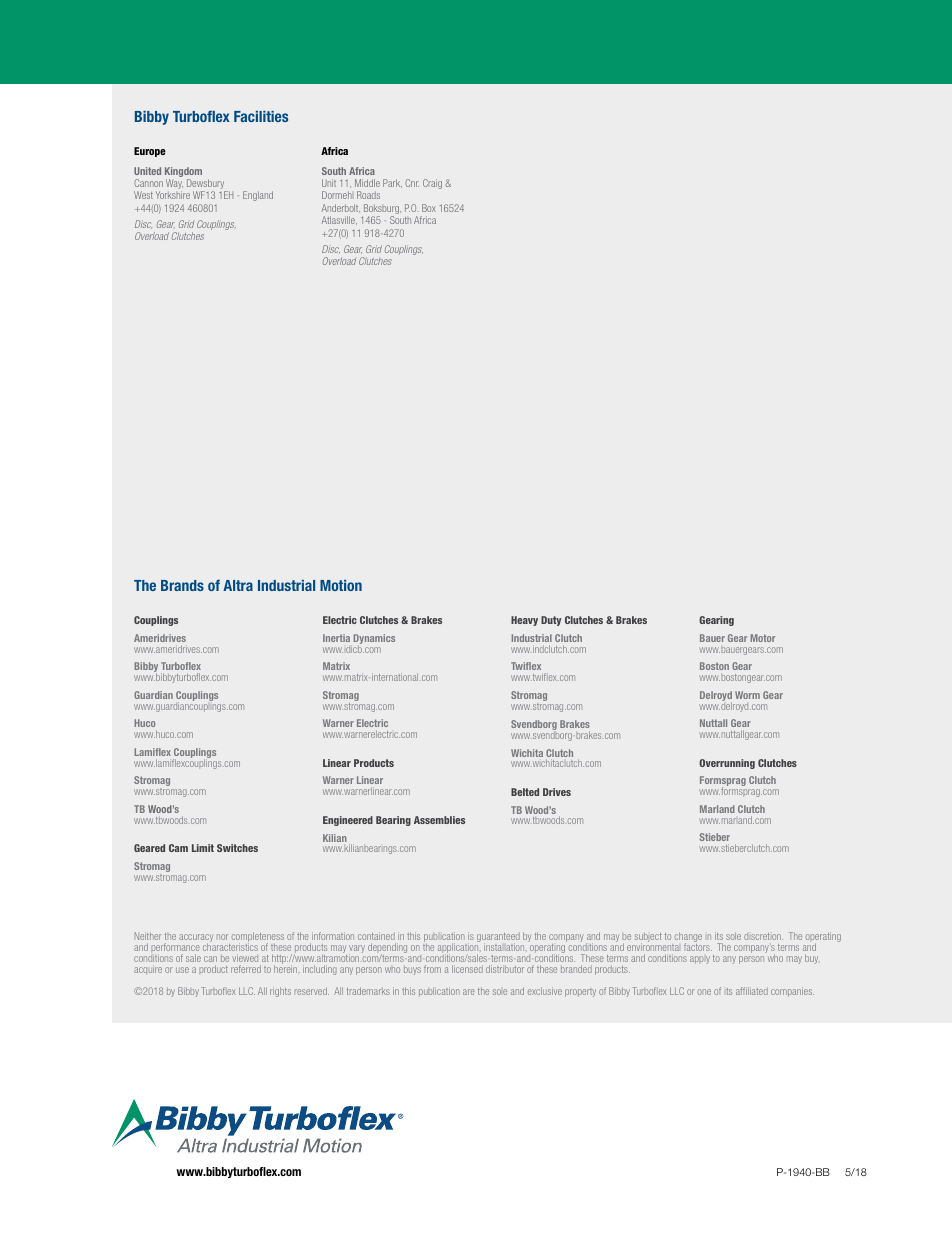 This image has height=1233, width=952. Describe the element at coordinates (261, 116) in the image. I see `Facilities` at that location.
